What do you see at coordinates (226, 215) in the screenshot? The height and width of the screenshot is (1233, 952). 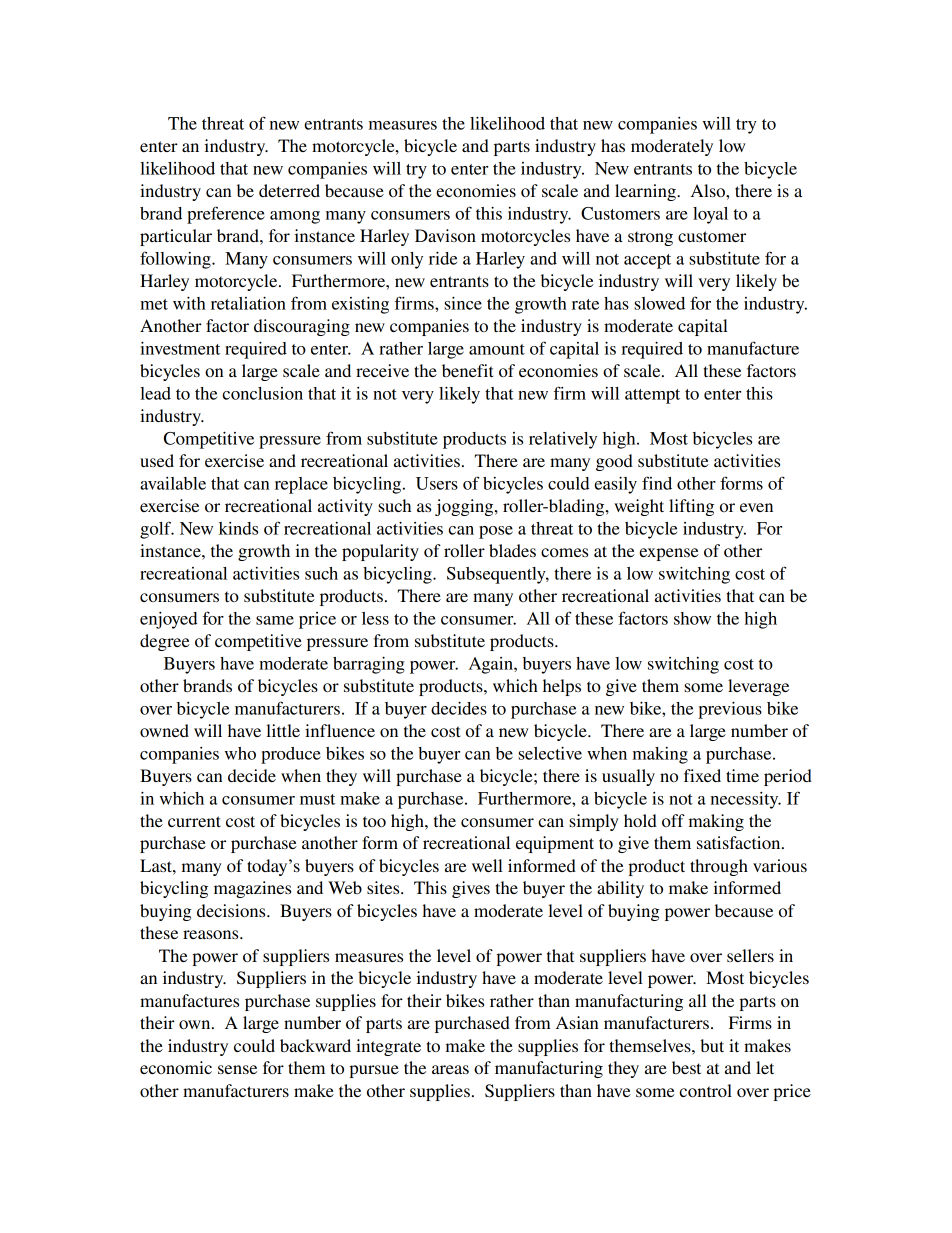 I see `preference` at bounding box center [226, 215].
